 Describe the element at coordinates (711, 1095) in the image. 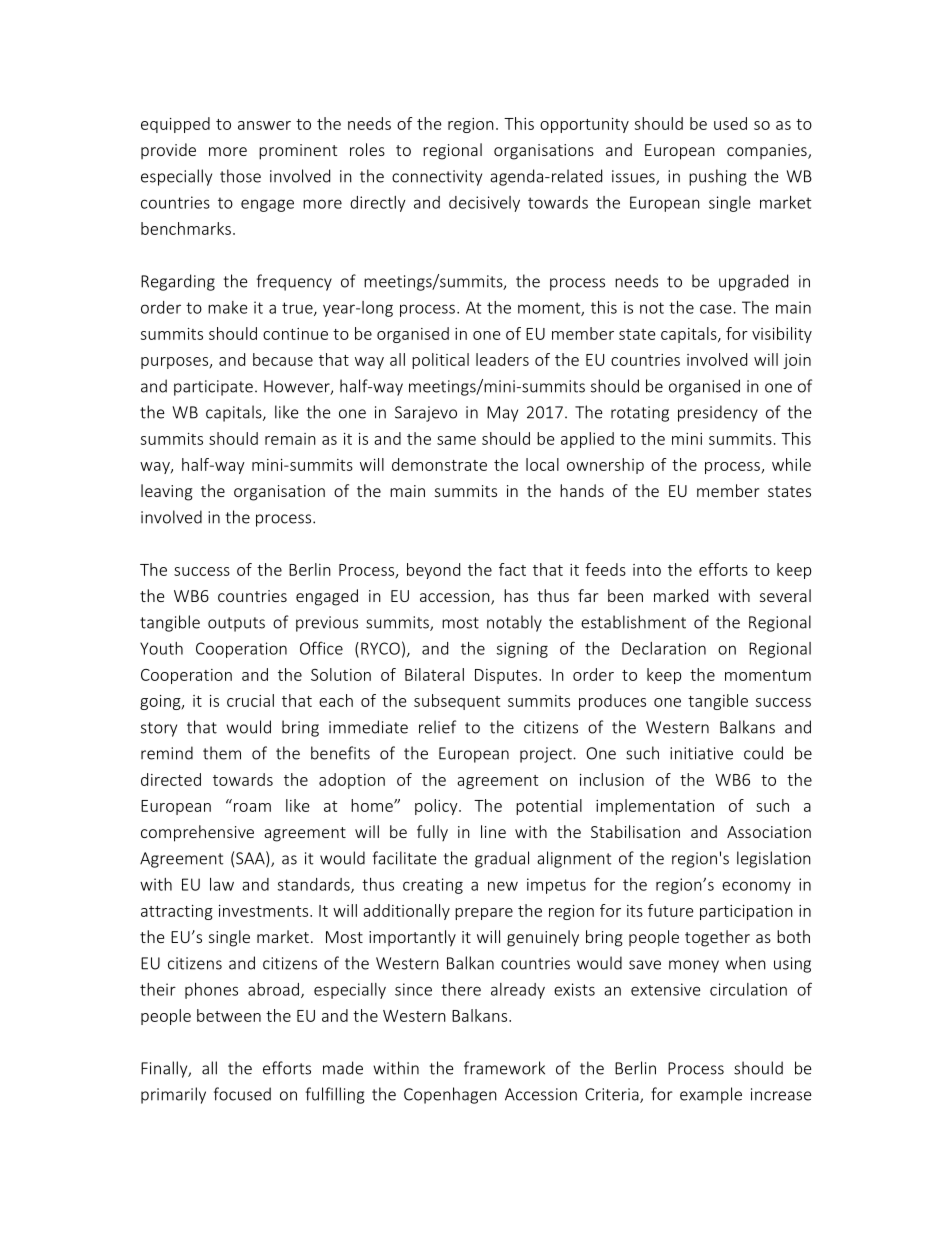

I see `example` at that location.
